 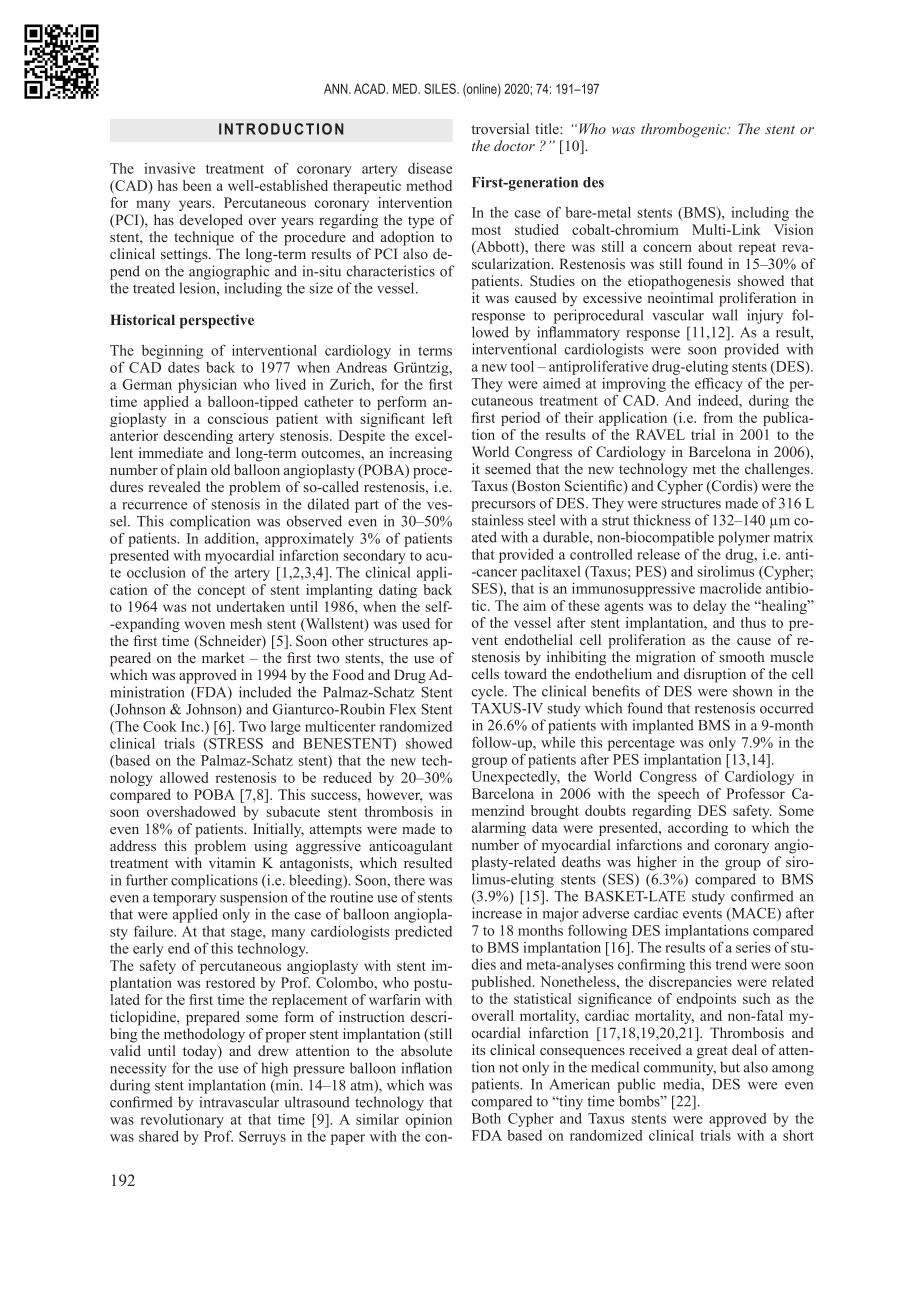 What do you see at coordinates (497, 913) in the image?
I see `increase` at bounding box center [497, 913].
